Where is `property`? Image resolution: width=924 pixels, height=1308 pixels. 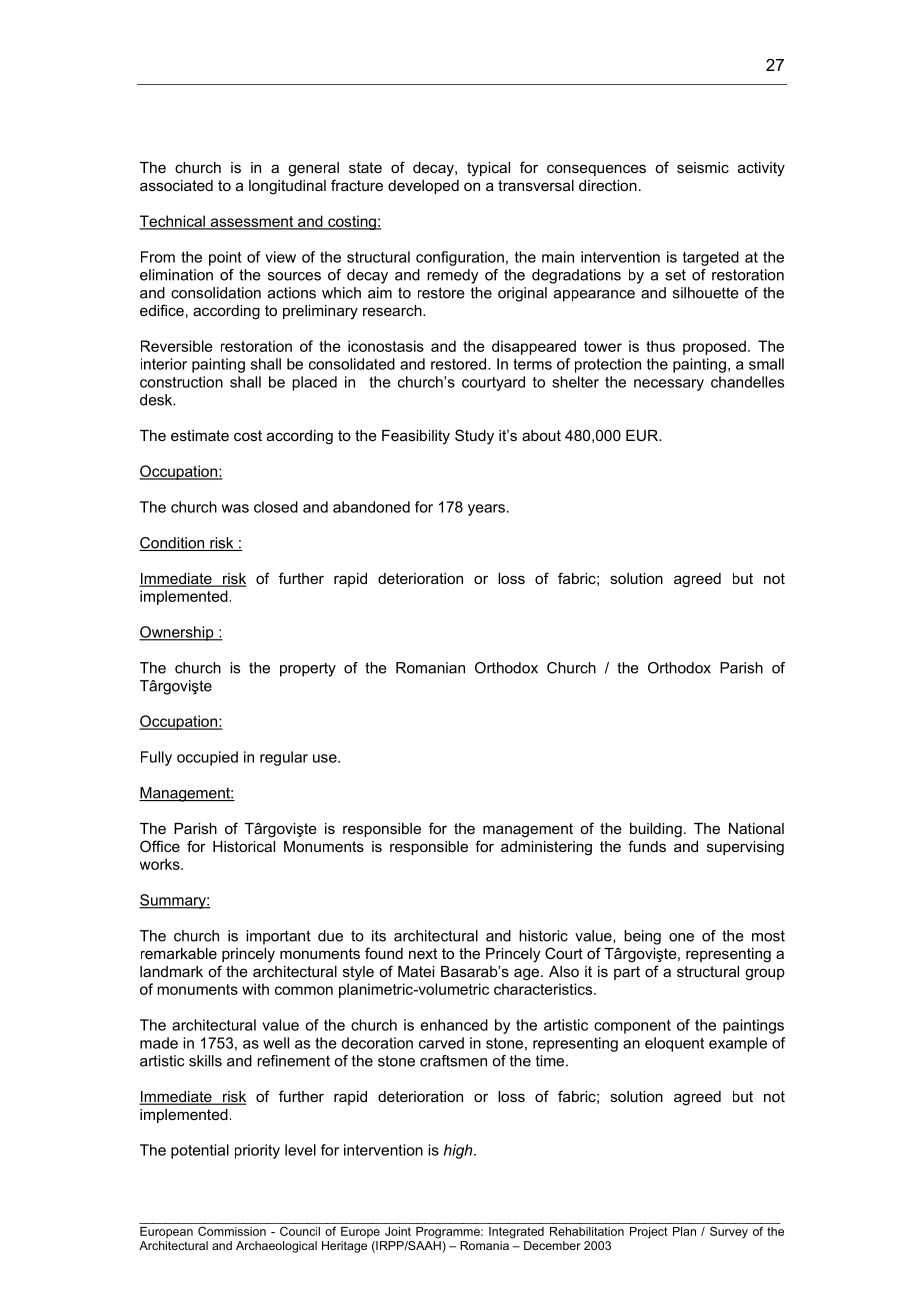 property is located at coordinates (308, 669).
